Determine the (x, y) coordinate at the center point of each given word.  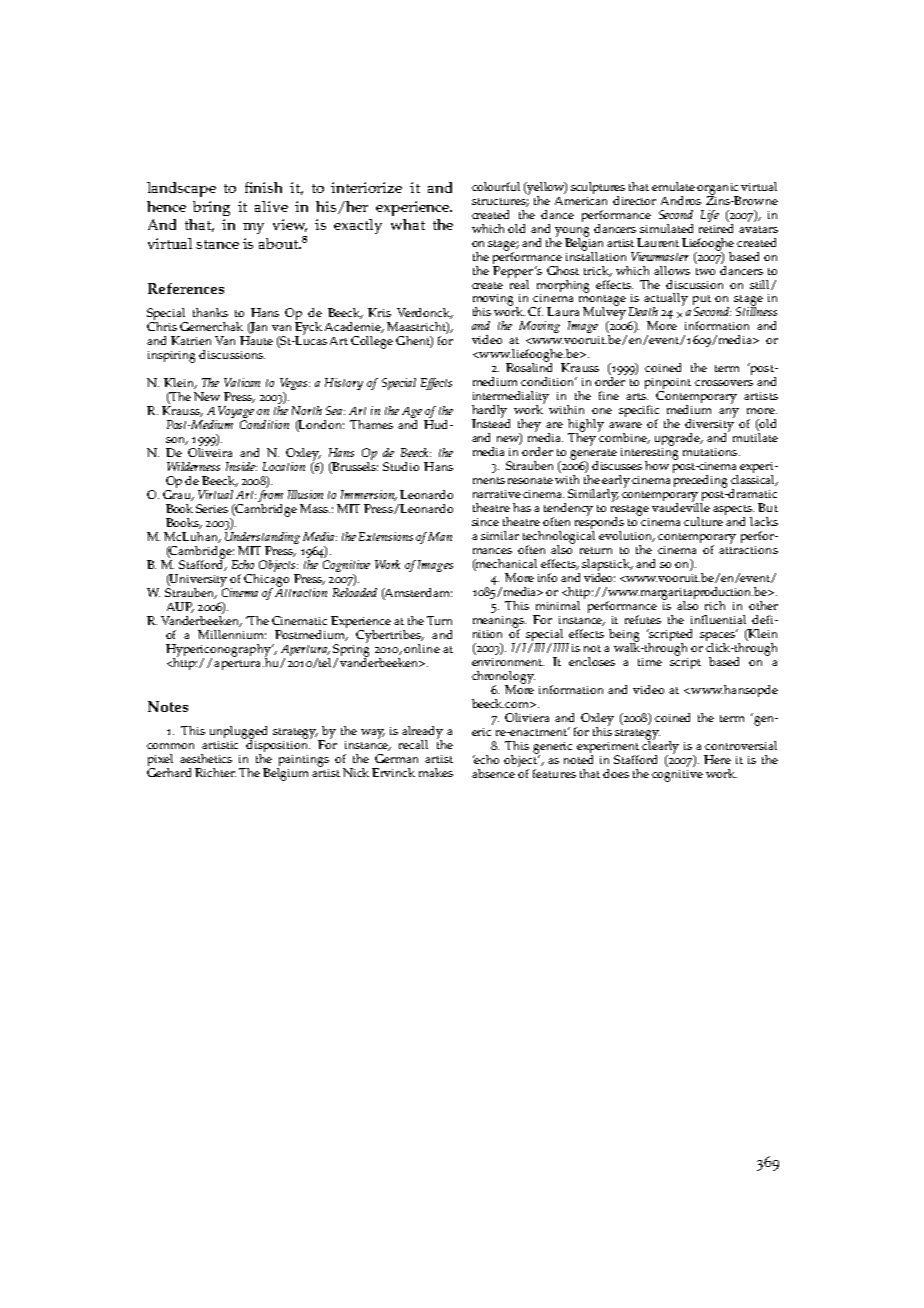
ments (489, 480)
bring (211, 208)
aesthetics (206, 758)
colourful (496, 186)
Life (710, 216)
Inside (241, 466)
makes (436, 772)
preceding (700, 481)
